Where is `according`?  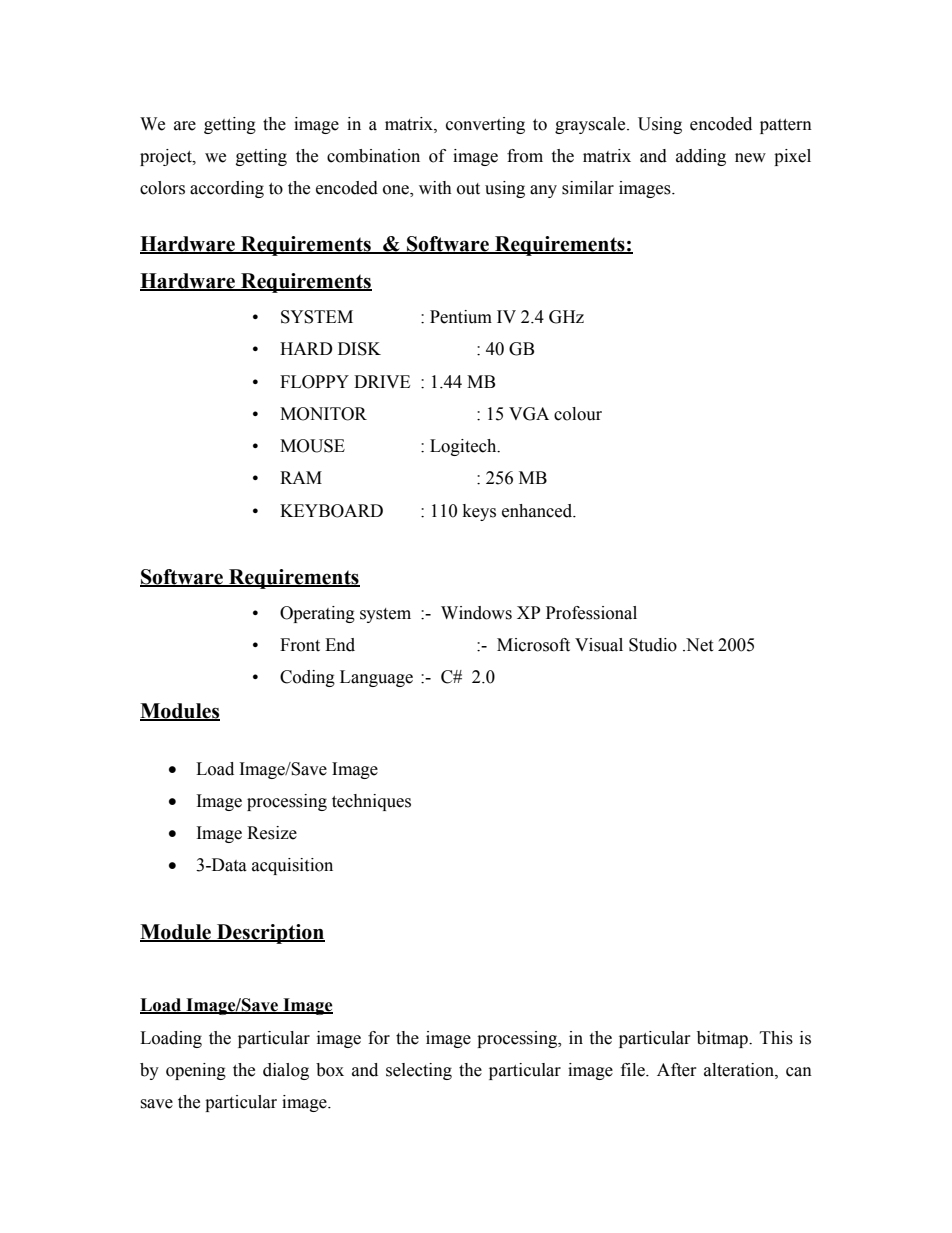
according is located at coordinates (227, 189).
